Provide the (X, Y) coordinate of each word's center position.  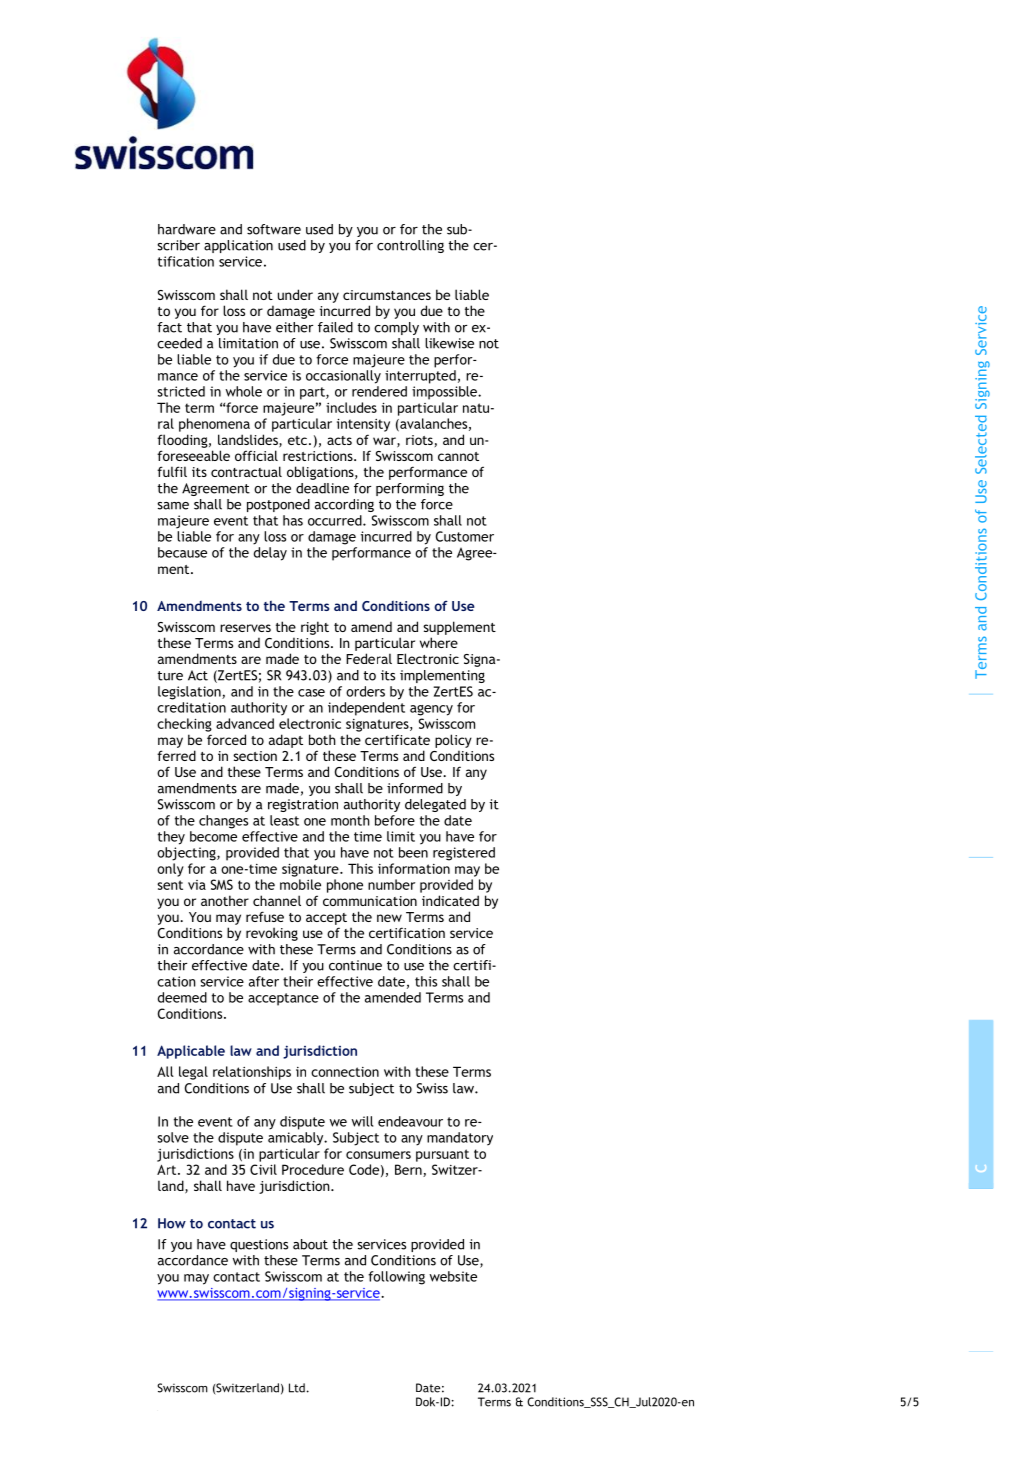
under (295, 294)
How (172, 1223)
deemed (182, 997)
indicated (450, 900)
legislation (190, 693)
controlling (410, 246)
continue (355, 965)
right (315, 628)
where (439, 642)
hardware (187, 229)
